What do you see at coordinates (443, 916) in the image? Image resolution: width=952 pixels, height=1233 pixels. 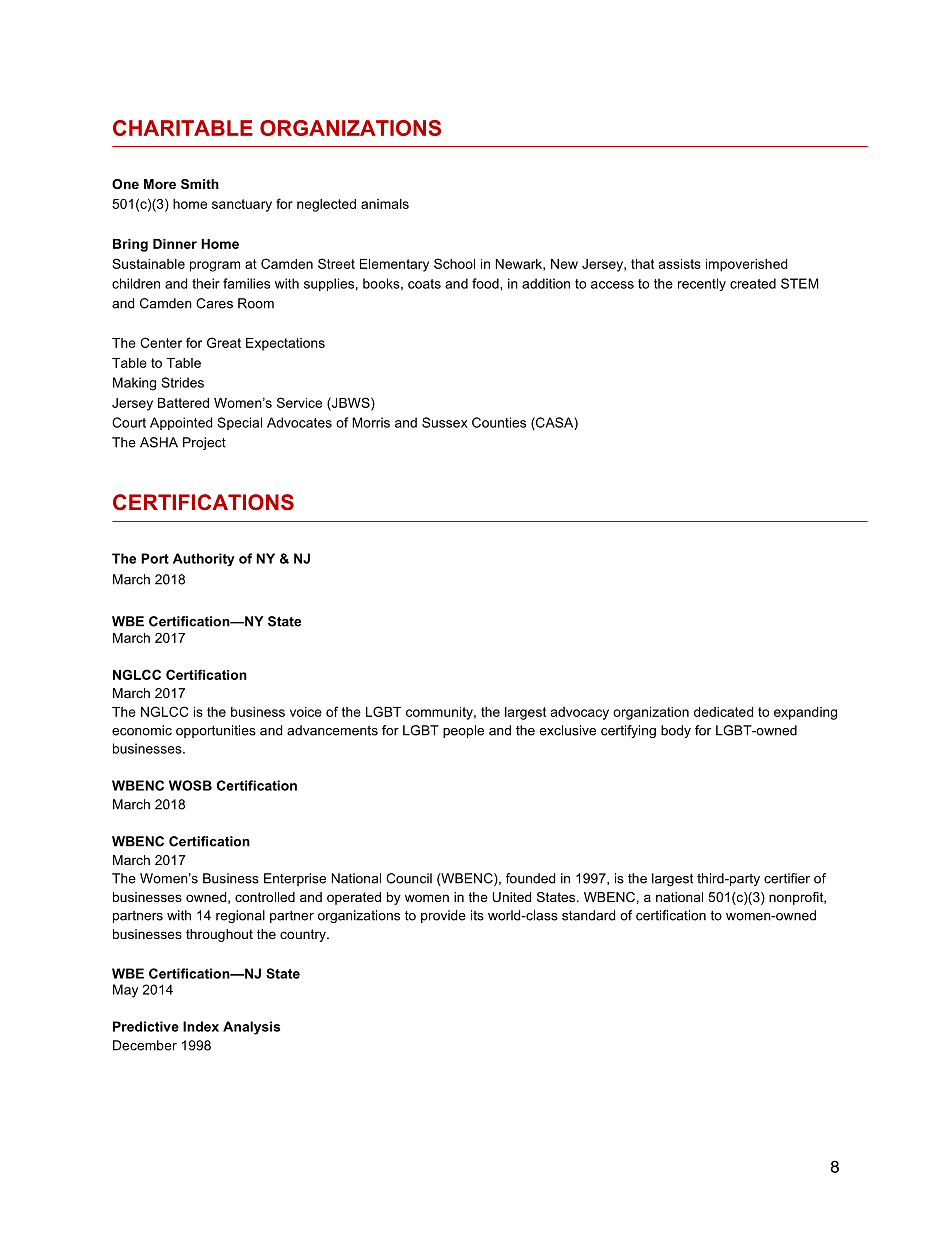 I see `provide` at bounding box center [443, 916].
